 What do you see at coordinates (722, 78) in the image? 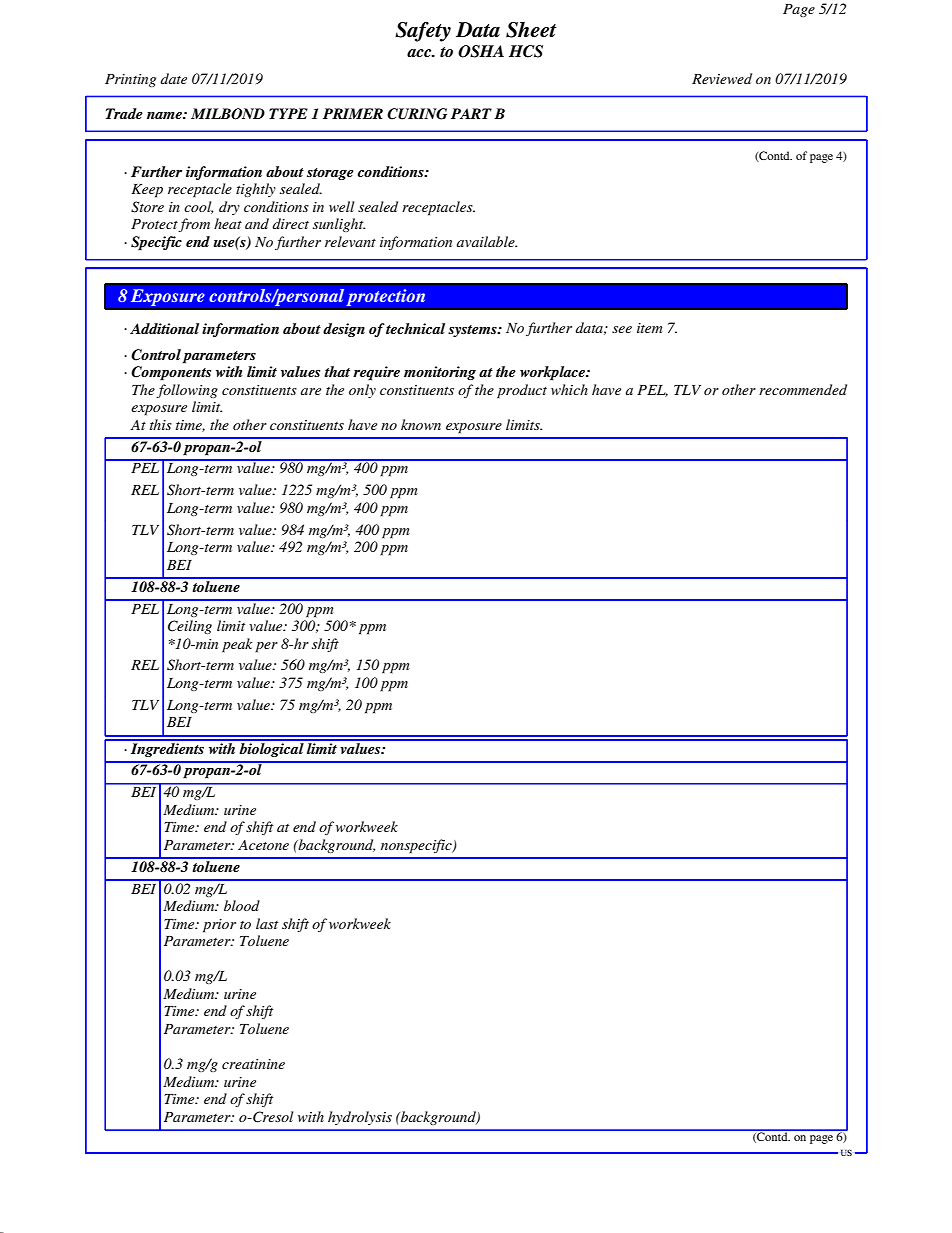
I see `Reviewed` at bounding box center [722, 78].
